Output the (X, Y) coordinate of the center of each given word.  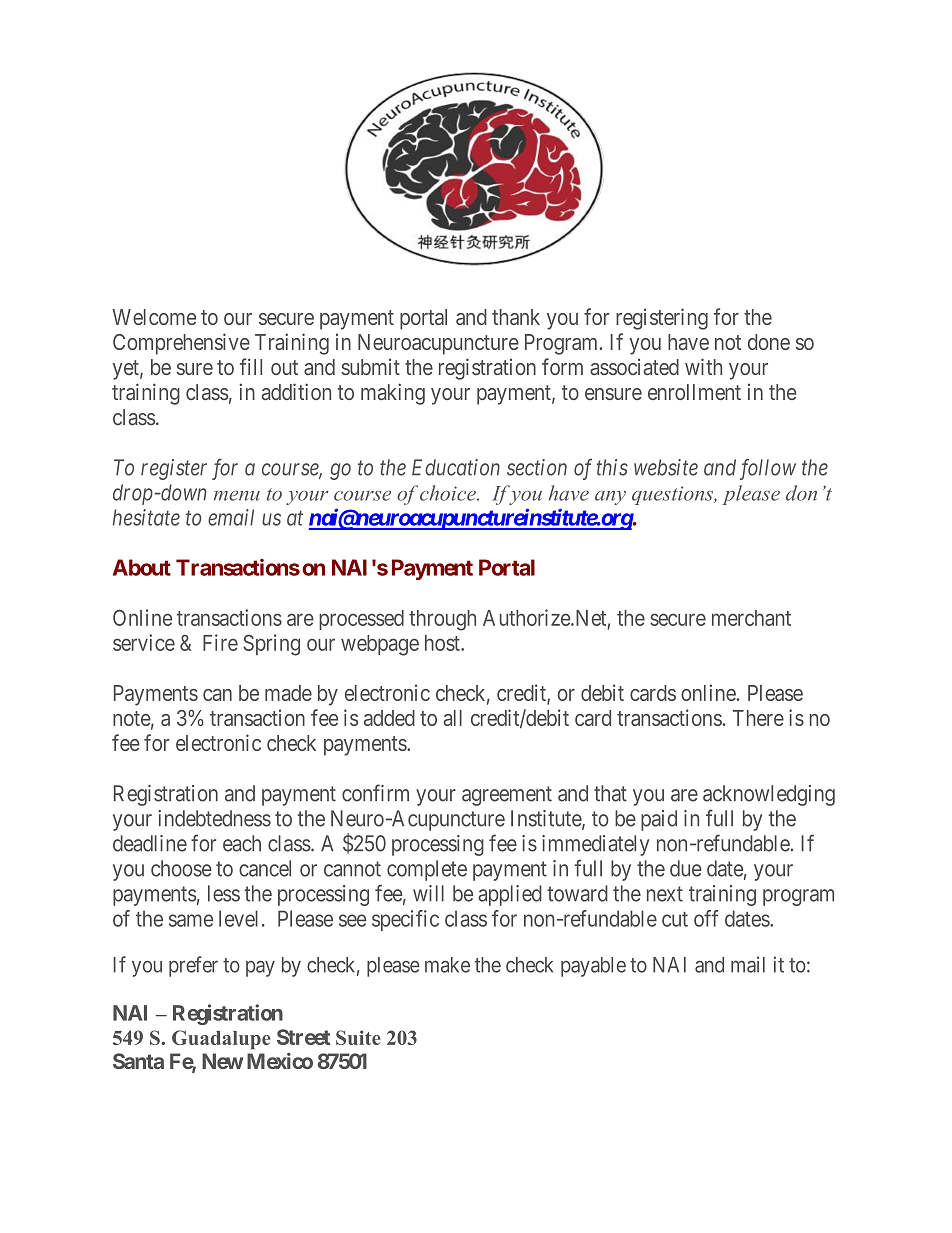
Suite (358, 1037)
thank (516, 317)
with (703, 366)
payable (593, 967)
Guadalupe (221, 1039)
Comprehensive (181, 344)
